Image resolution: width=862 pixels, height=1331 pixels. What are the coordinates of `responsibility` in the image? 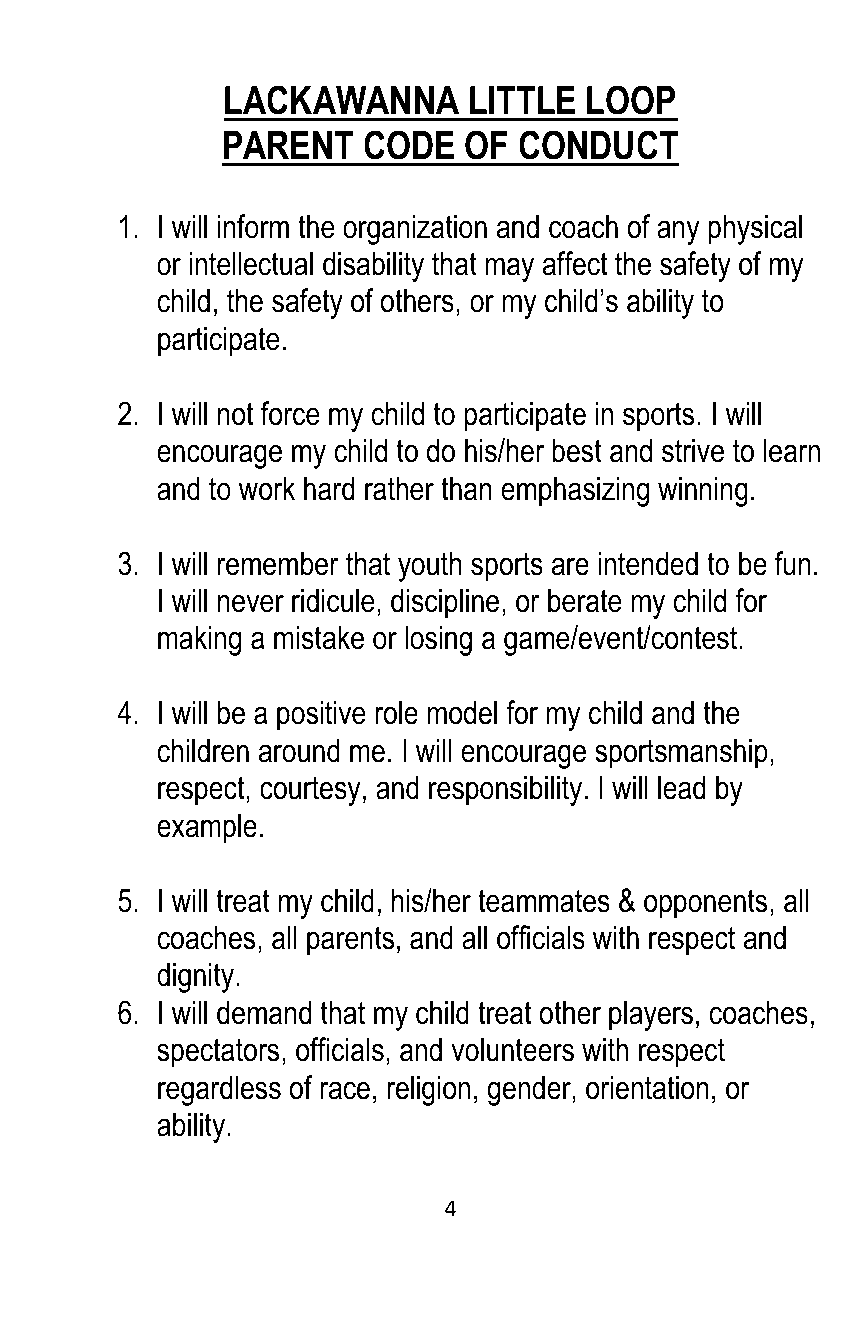 It's located at (505, 790).
